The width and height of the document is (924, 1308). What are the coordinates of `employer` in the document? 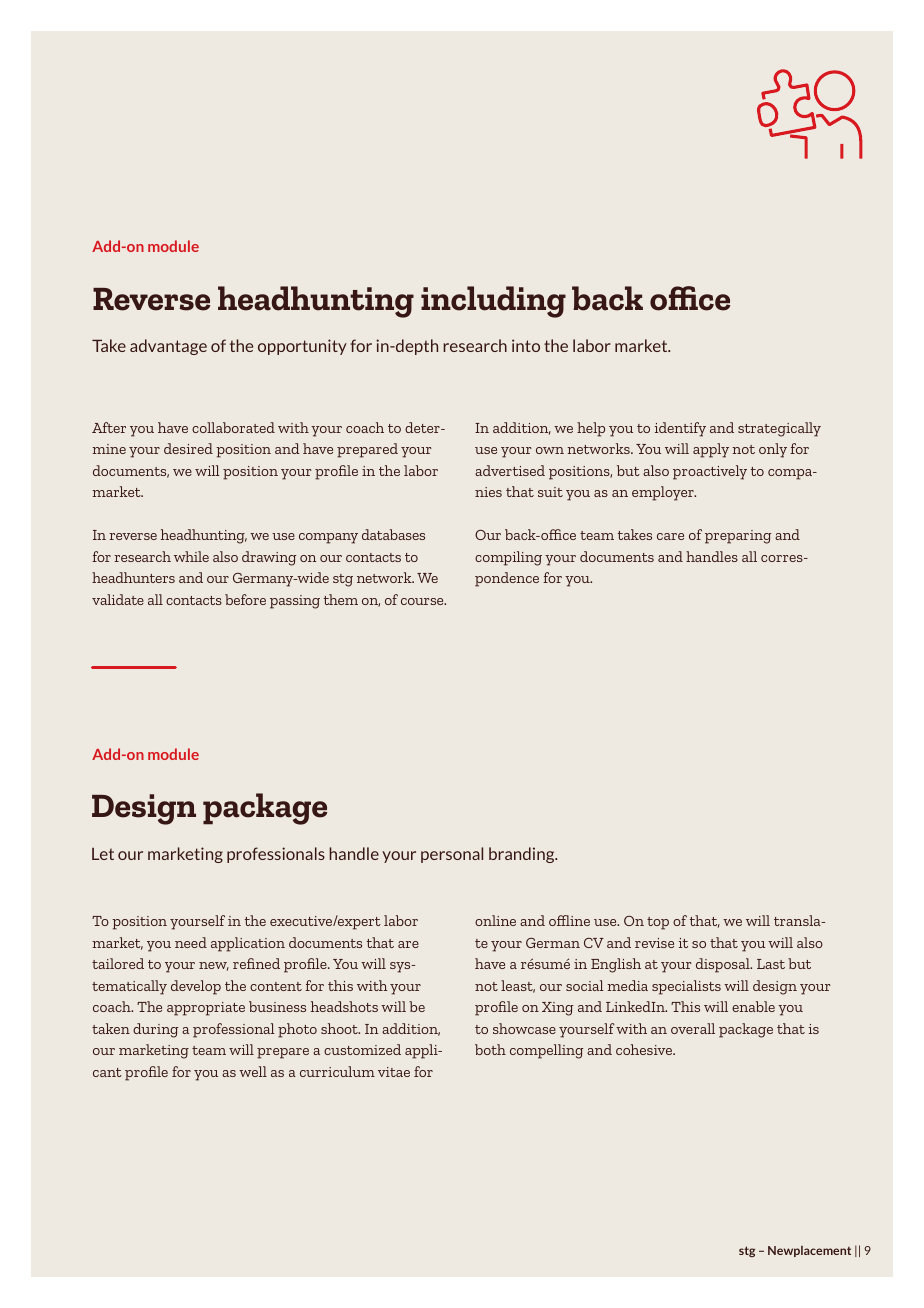 It's located at (664, 493).
